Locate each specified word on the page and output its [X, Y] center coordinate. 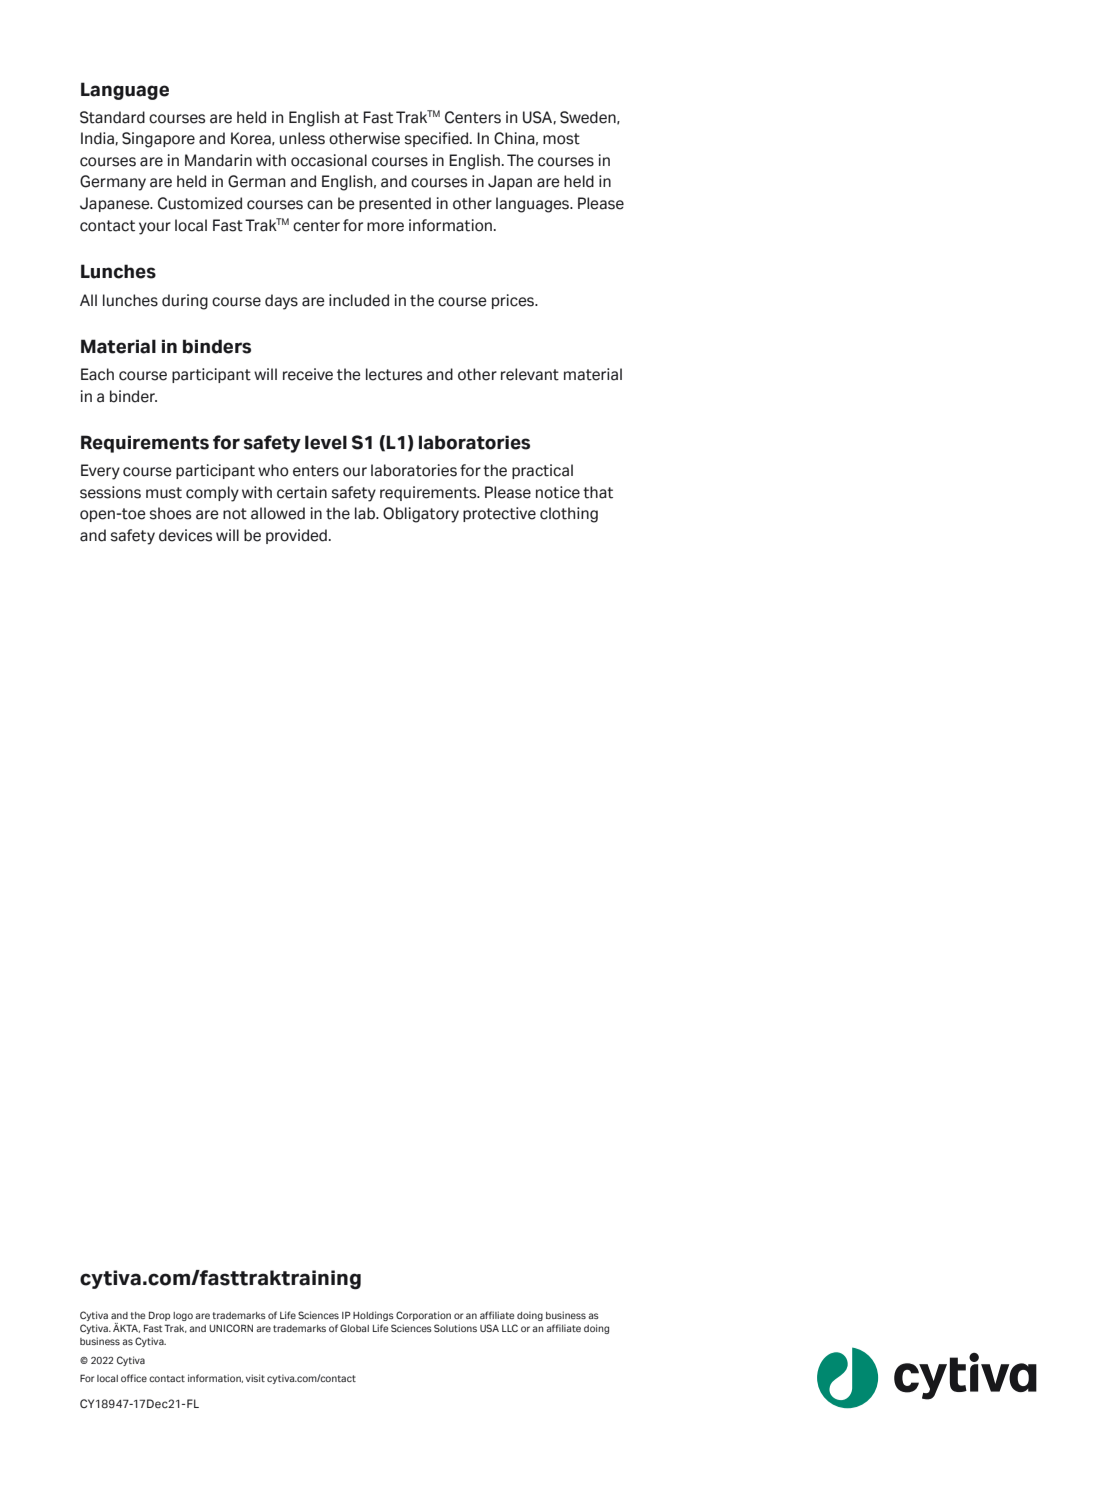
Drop [159, 1316]
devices [185, 535]
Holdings [373, 1316]
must [164, 493]
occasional [329, 160]
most [561, 139]
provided [296, 536]
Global [354, 1328]
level [326, 442]
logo [183, 1316]
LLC [510, 1328]
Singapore [158, 140]
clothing [569, 515]
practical [542, 471]
